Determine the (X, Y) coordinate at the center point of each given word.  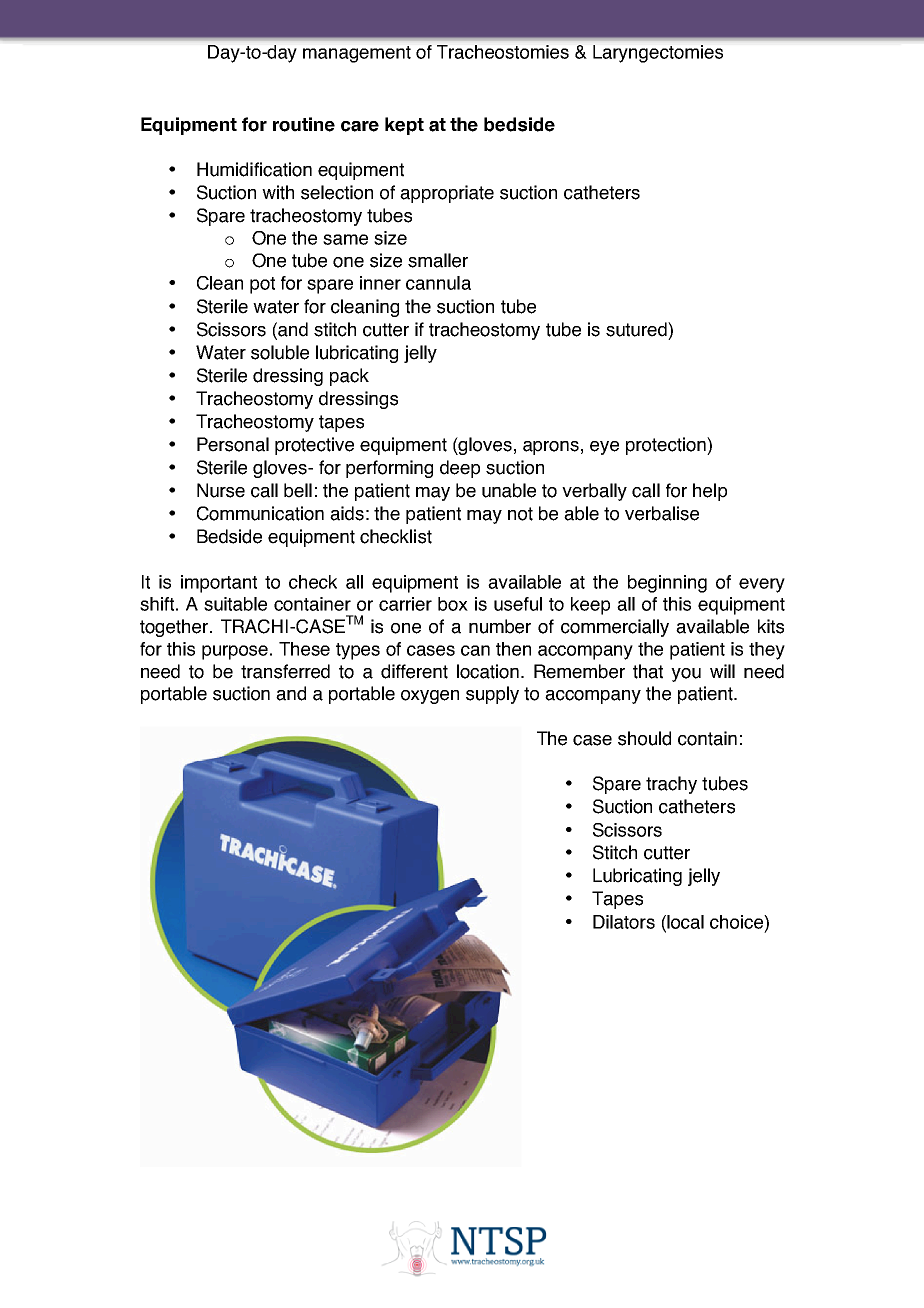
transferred (285, 671)
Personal (233, 444)
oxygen (430, 697)
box (453, 604)
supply (492, 695)
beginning (667, 584)
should (644, 738)
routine (304, 124)
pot (262, 285)
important (219, 584)
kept (404, 126)
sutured (637, 329)
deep (460, 469)
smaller (438, 260)
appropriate (447, 194)
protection (667, 446)
